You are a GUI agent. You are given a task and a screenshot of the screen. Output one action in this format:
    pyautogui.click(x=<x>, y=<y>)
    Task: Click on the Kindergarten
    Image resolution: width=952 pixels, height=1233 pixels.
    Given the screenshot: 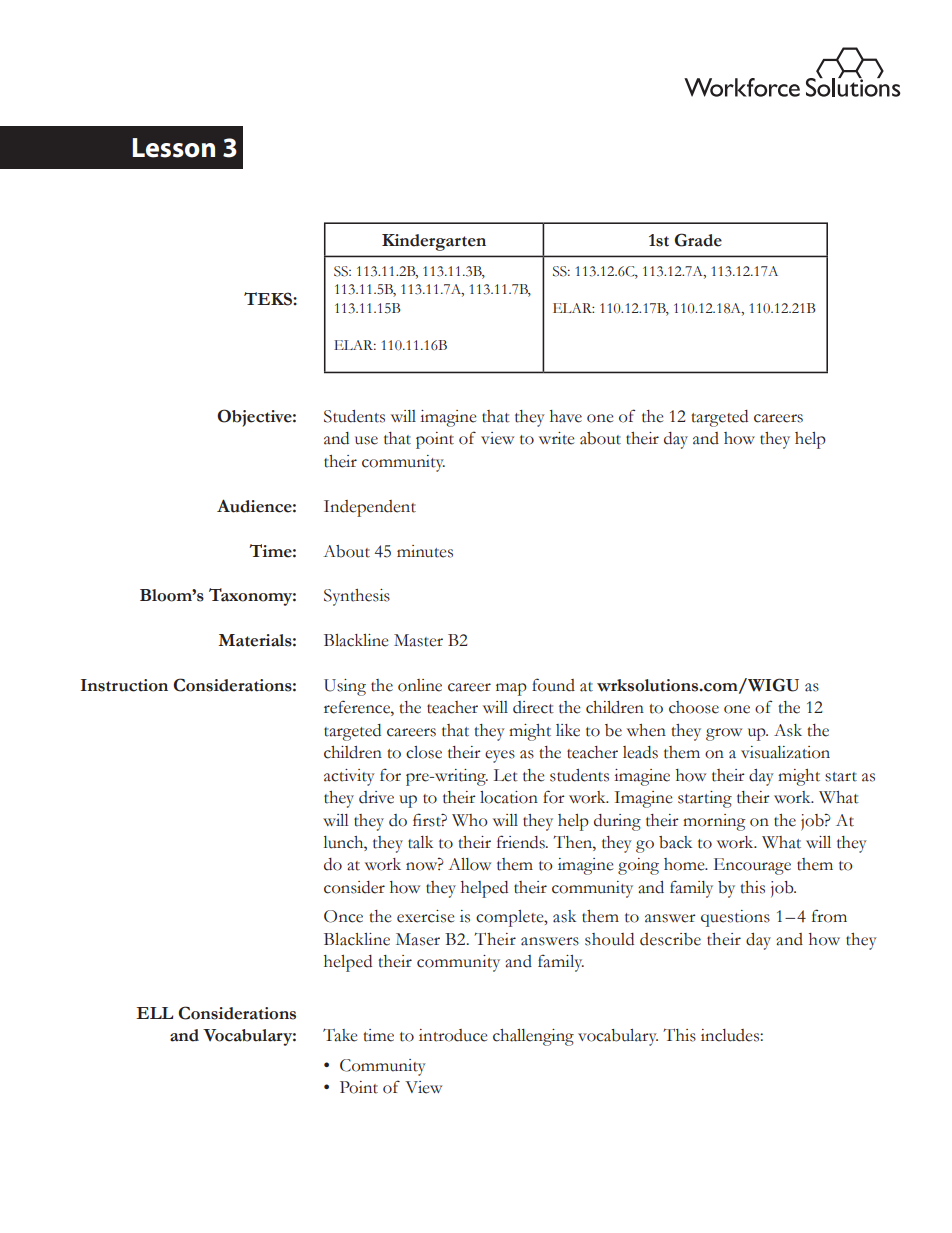 What is the action you would take?
    pyautogui.click(x=434, y=242)
